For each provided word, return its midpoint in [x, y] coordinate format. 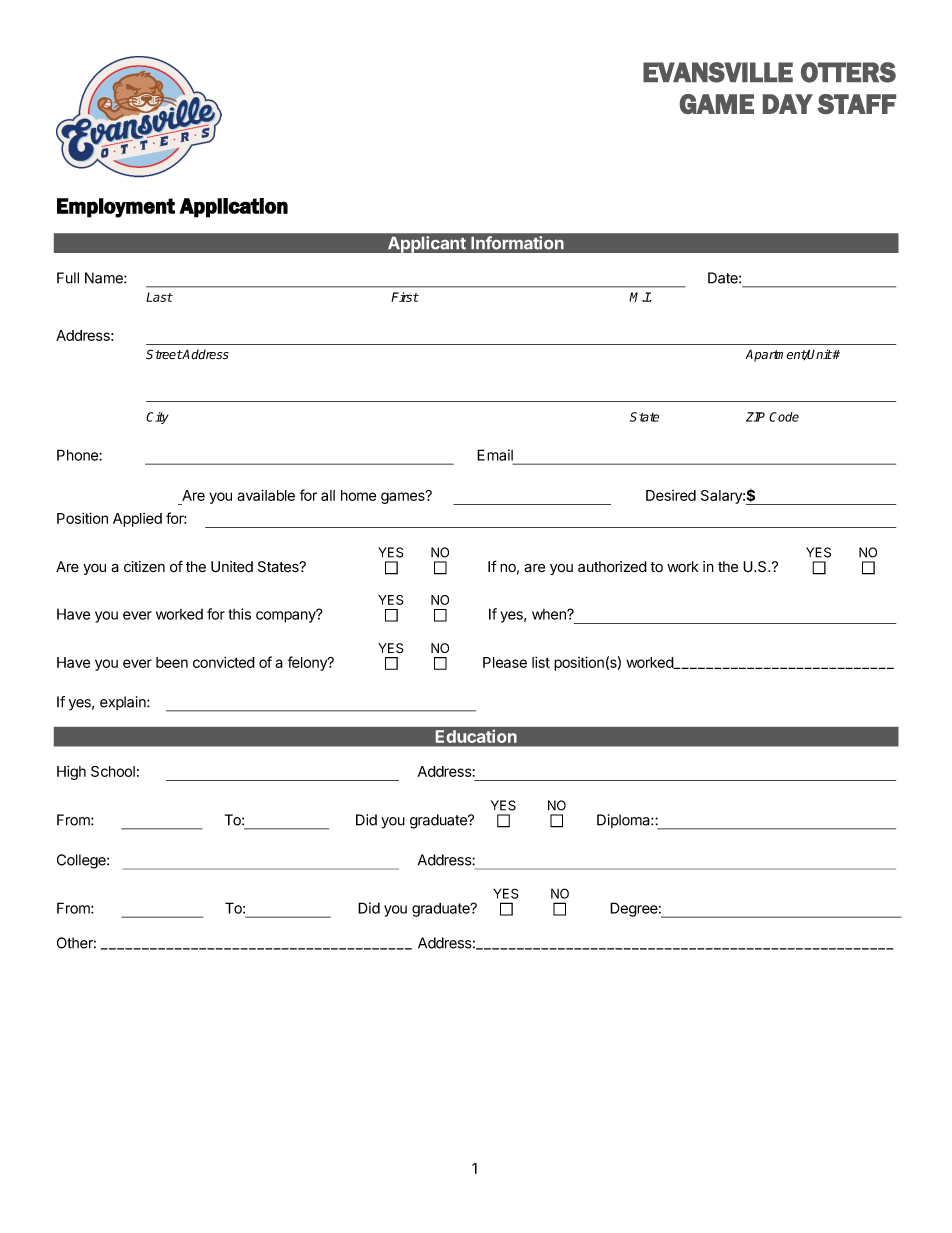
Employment [116, 208]
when [550, 614]
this [239, 614]
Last [159, 297]
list [541, 662]
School [113, 771]
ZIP [755, 417]
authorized [612, 567]
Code [784, 417]
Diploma [624, 821]
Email [495, 455]
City [157, 418]
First [405, 297]
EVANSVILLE [718, 72]
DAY [788, 104]
